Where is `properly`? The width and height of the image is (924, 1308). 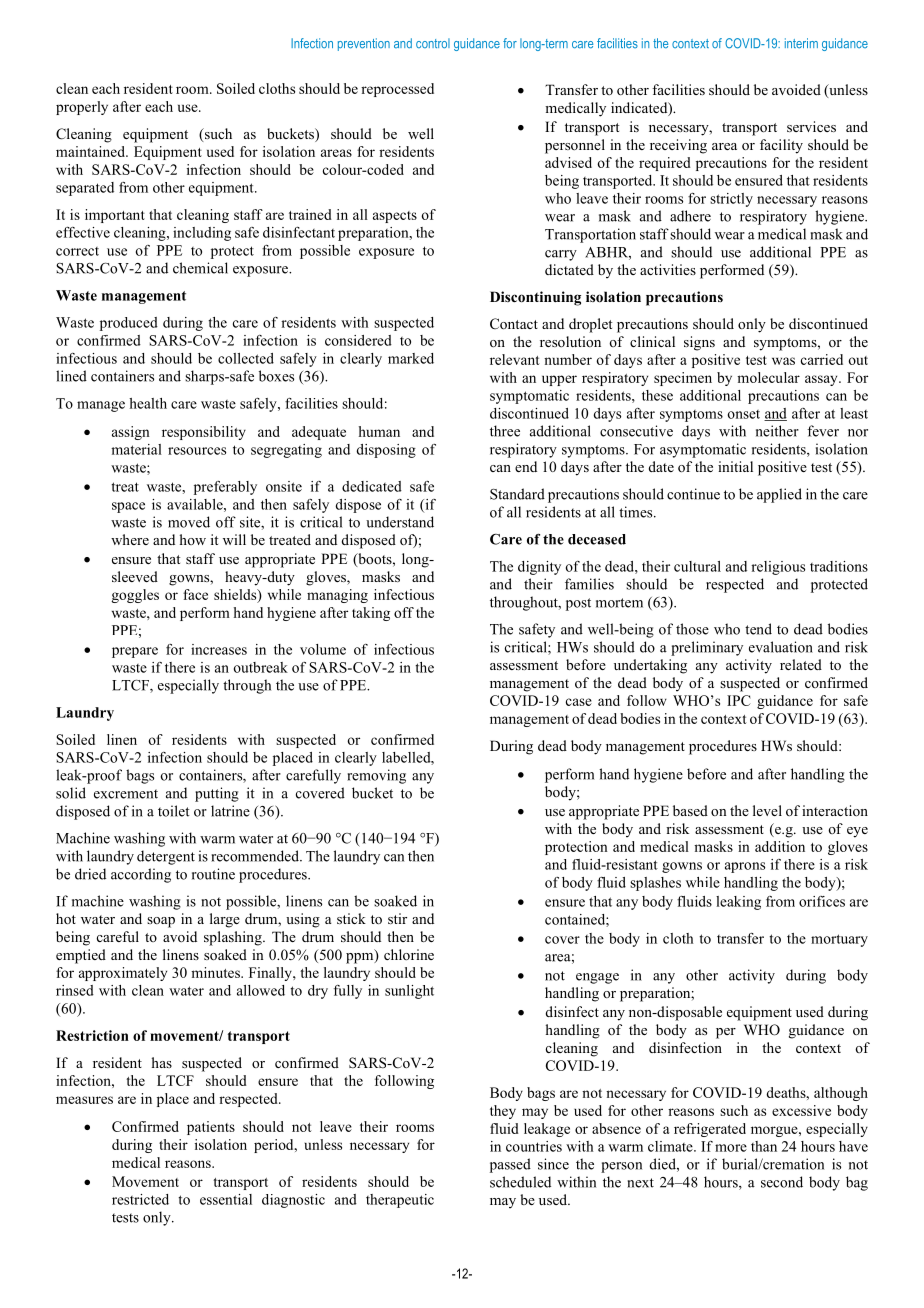 properly is located at coordinates (82, 108).
